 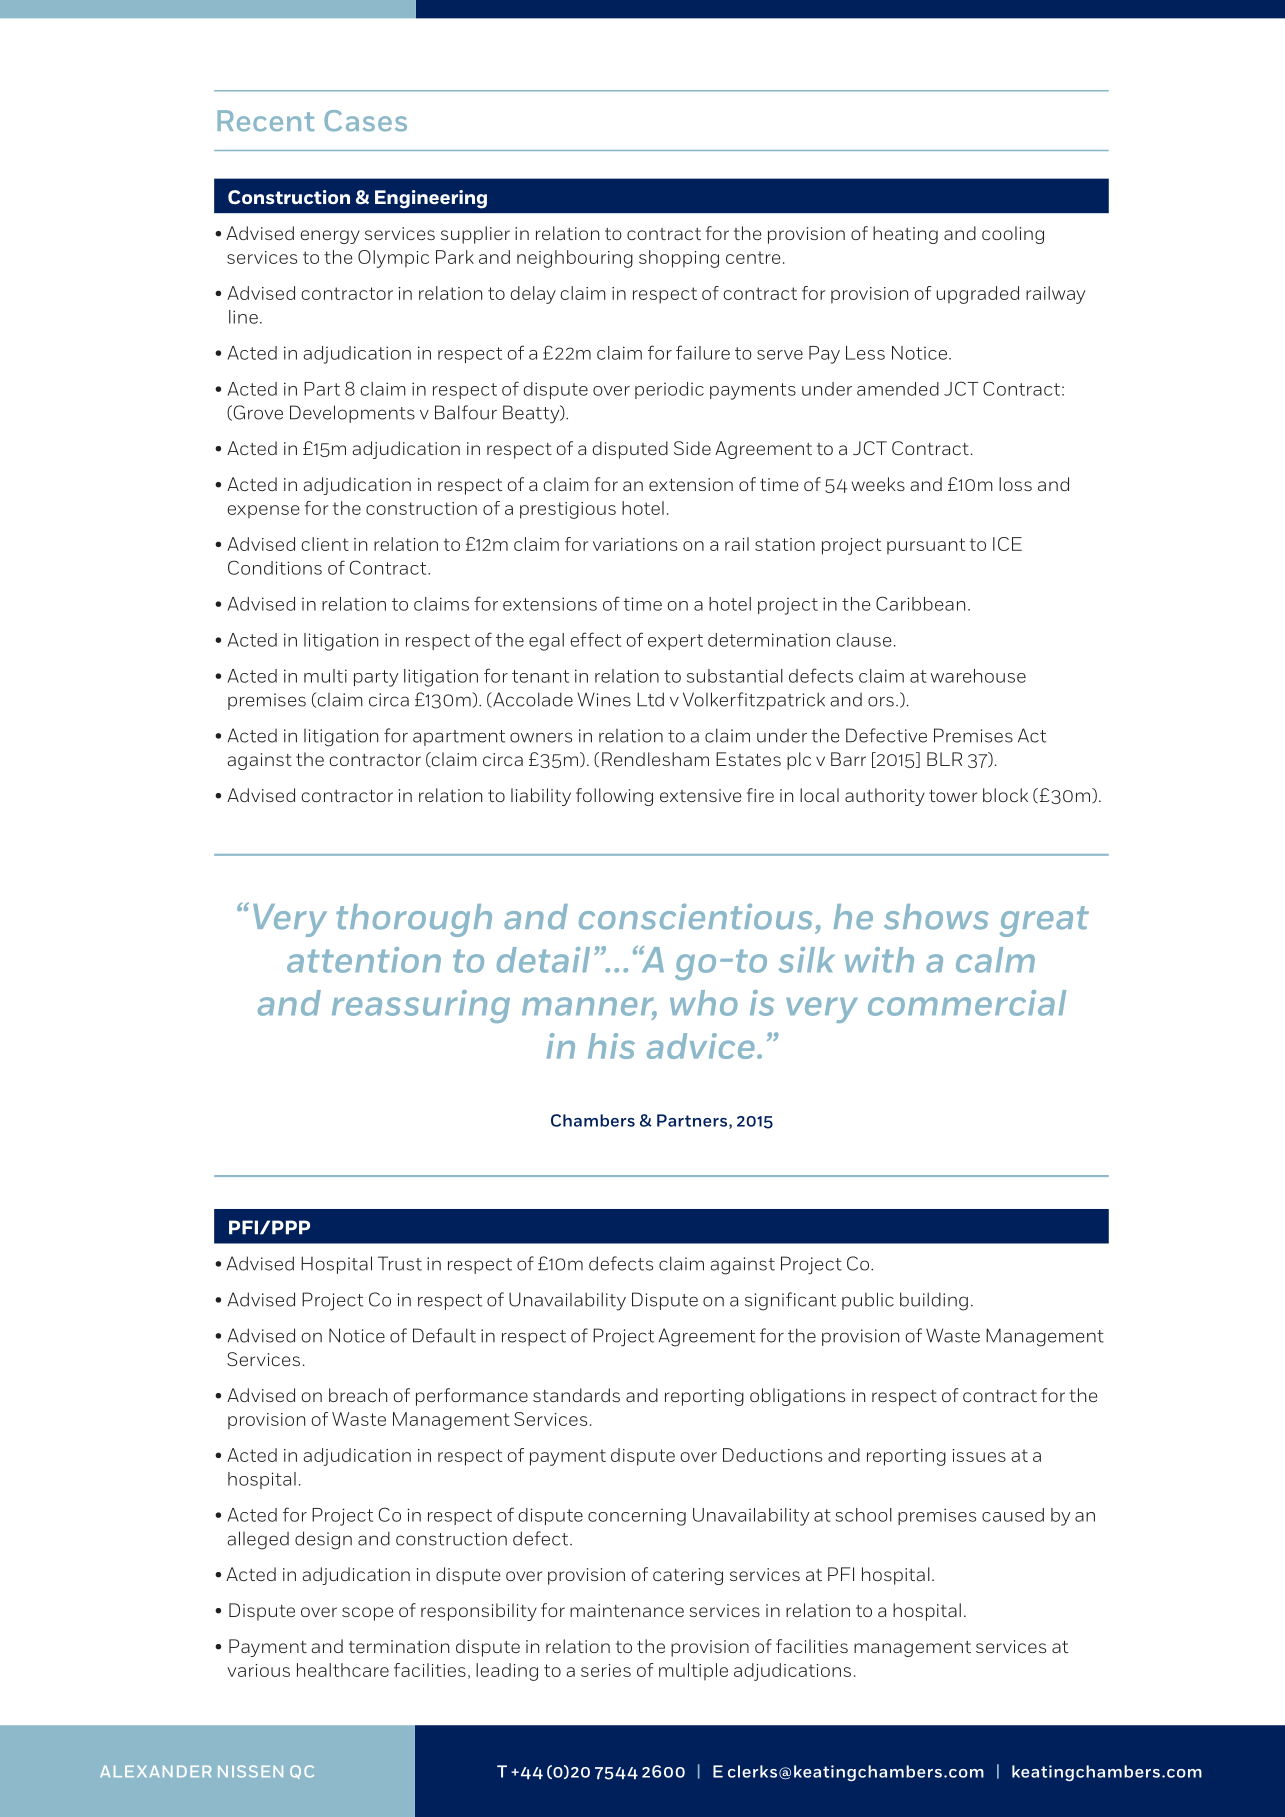 I want to click on Conditions, so click(x=275, y=567).
